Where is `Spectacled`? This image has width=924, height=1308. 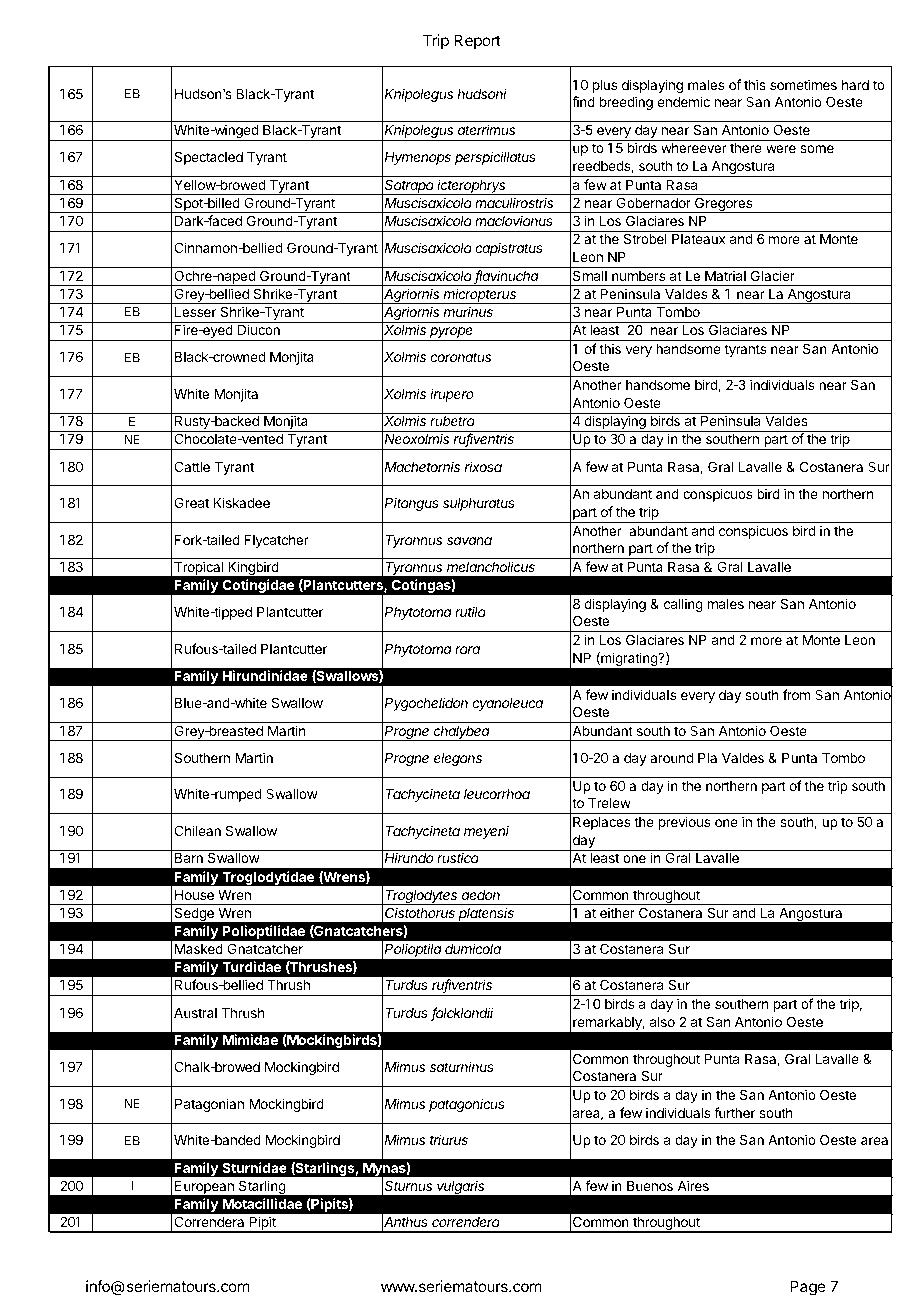
Spectacled is located at coordinates (208, 158).
